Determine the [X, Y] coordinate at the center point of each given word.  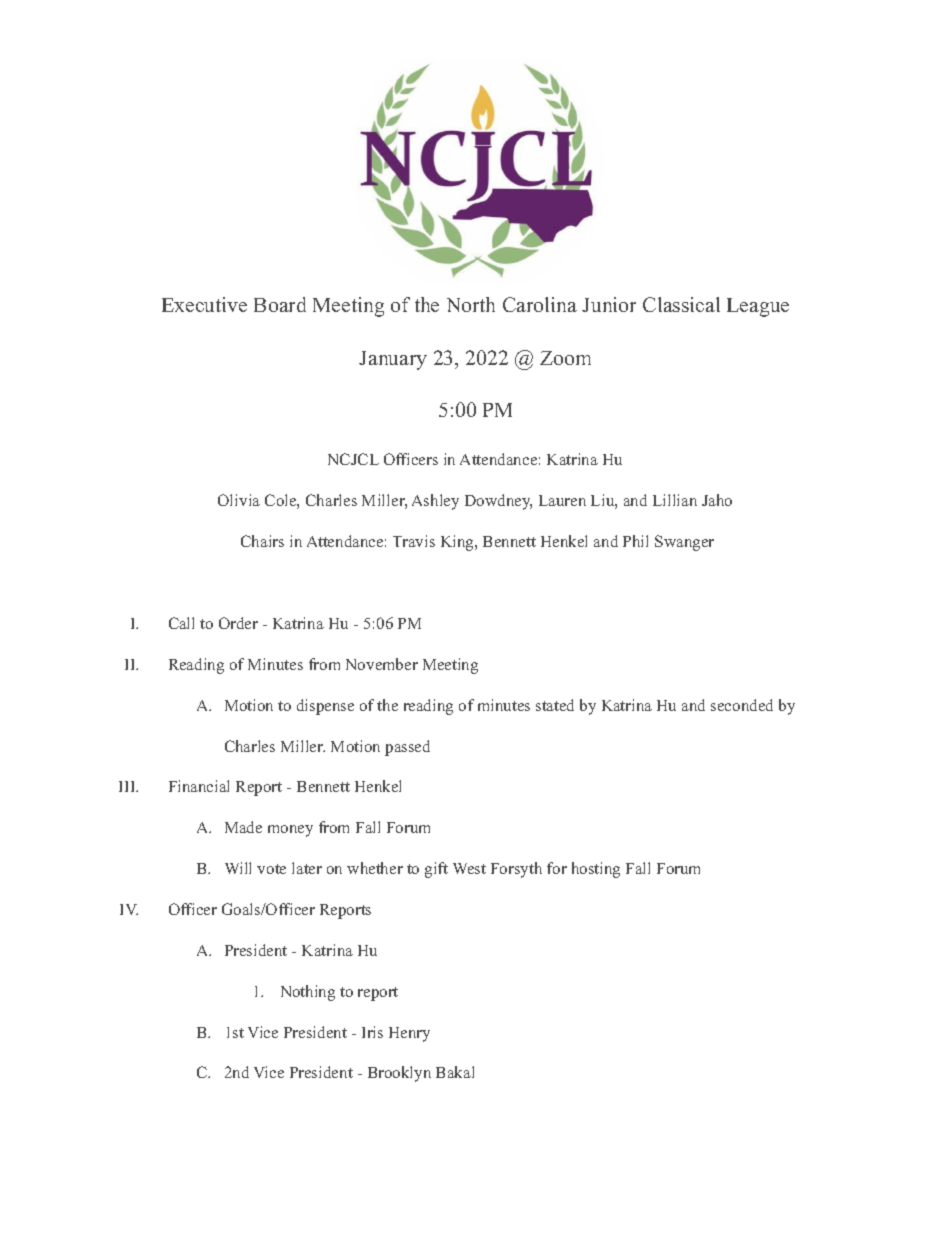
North [471, 304]
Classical [681, 304]
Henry [409, 1034]
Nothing [308, 993]
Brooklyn [399, 1074]
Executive [204, 304]
